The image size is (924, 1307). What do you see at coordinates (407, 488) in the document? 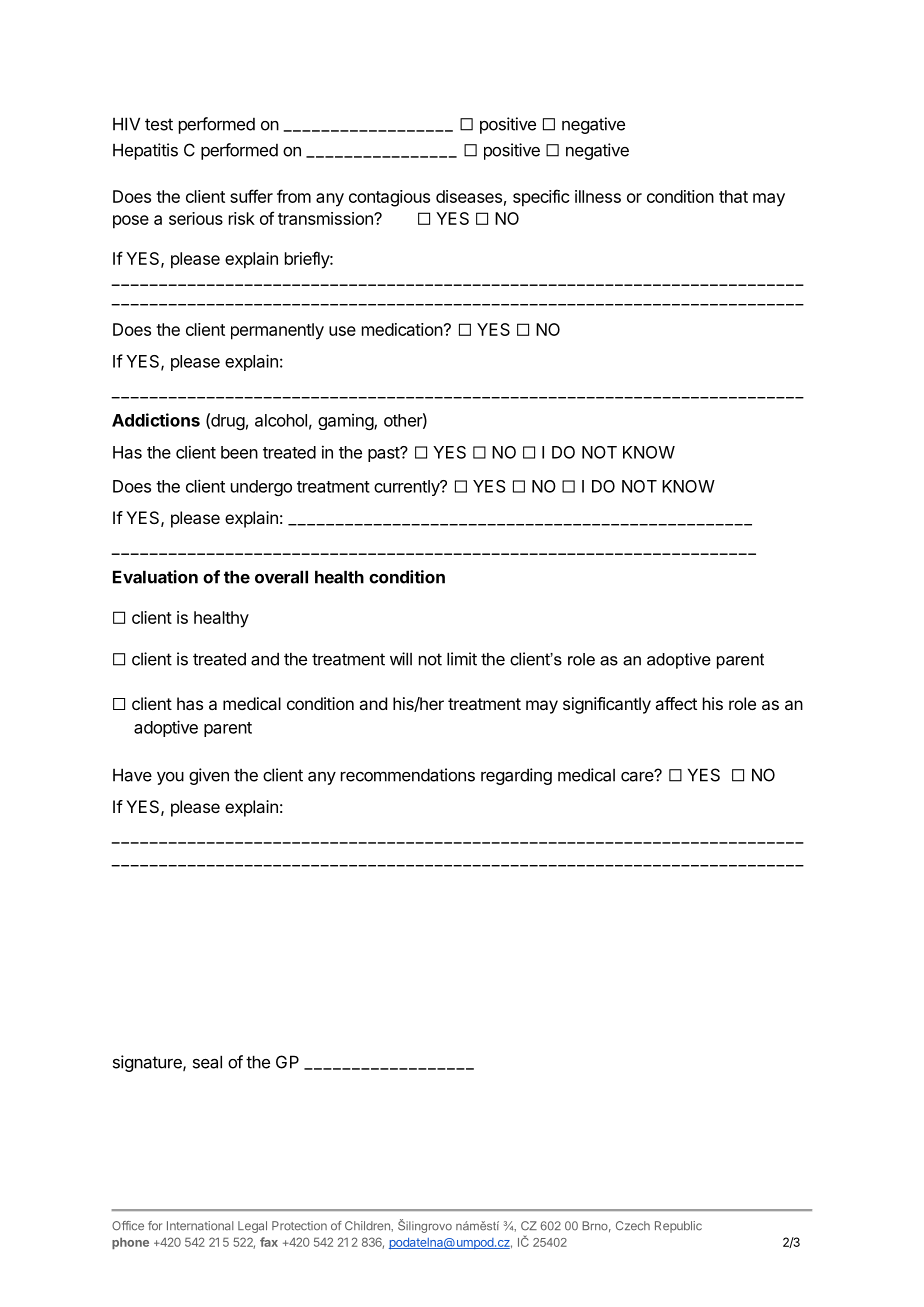
I see `currently` at bounding box center [407, 488].
